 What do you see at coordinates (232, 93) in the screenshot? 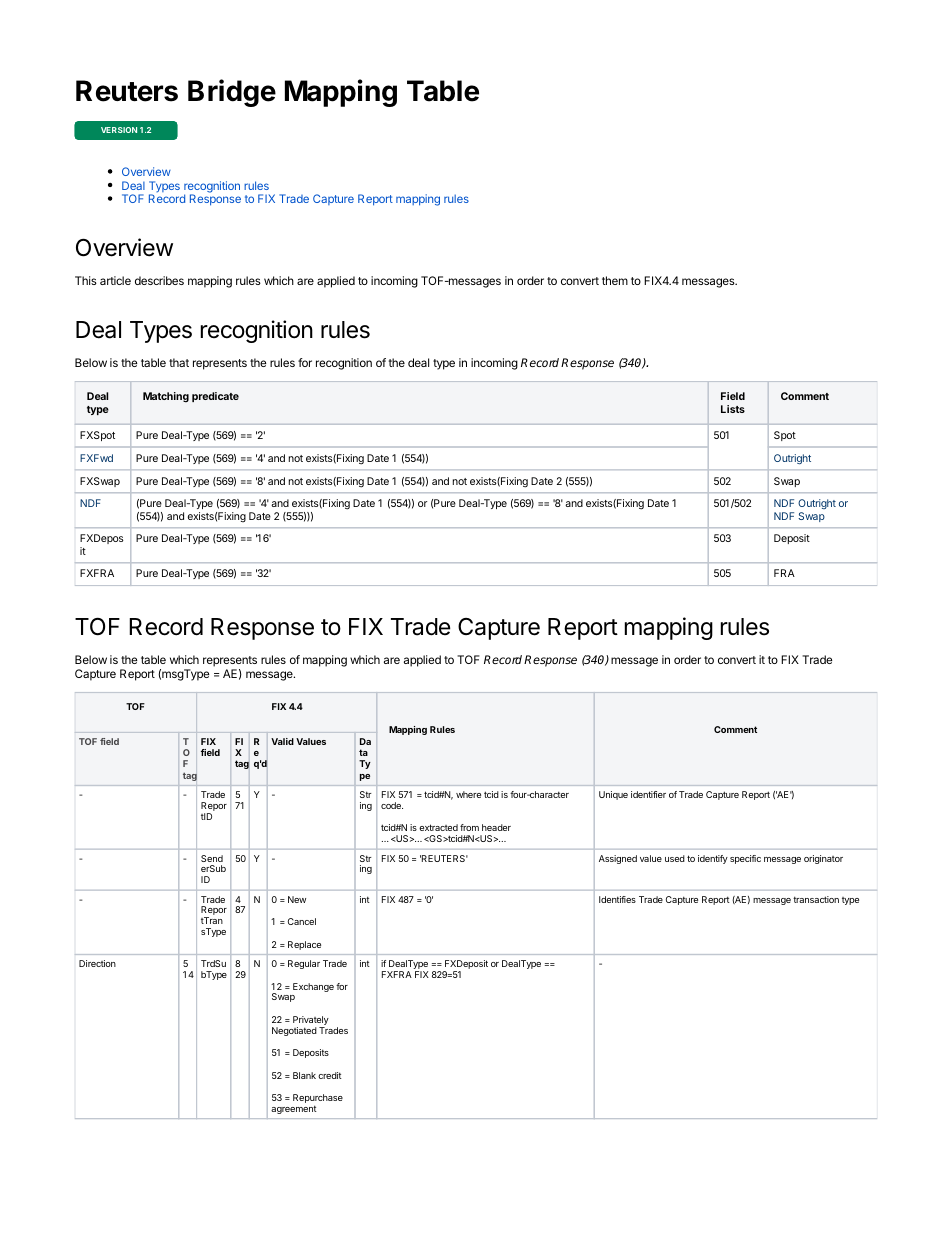
I see `Bridge` at bounding box center [232, 93].
